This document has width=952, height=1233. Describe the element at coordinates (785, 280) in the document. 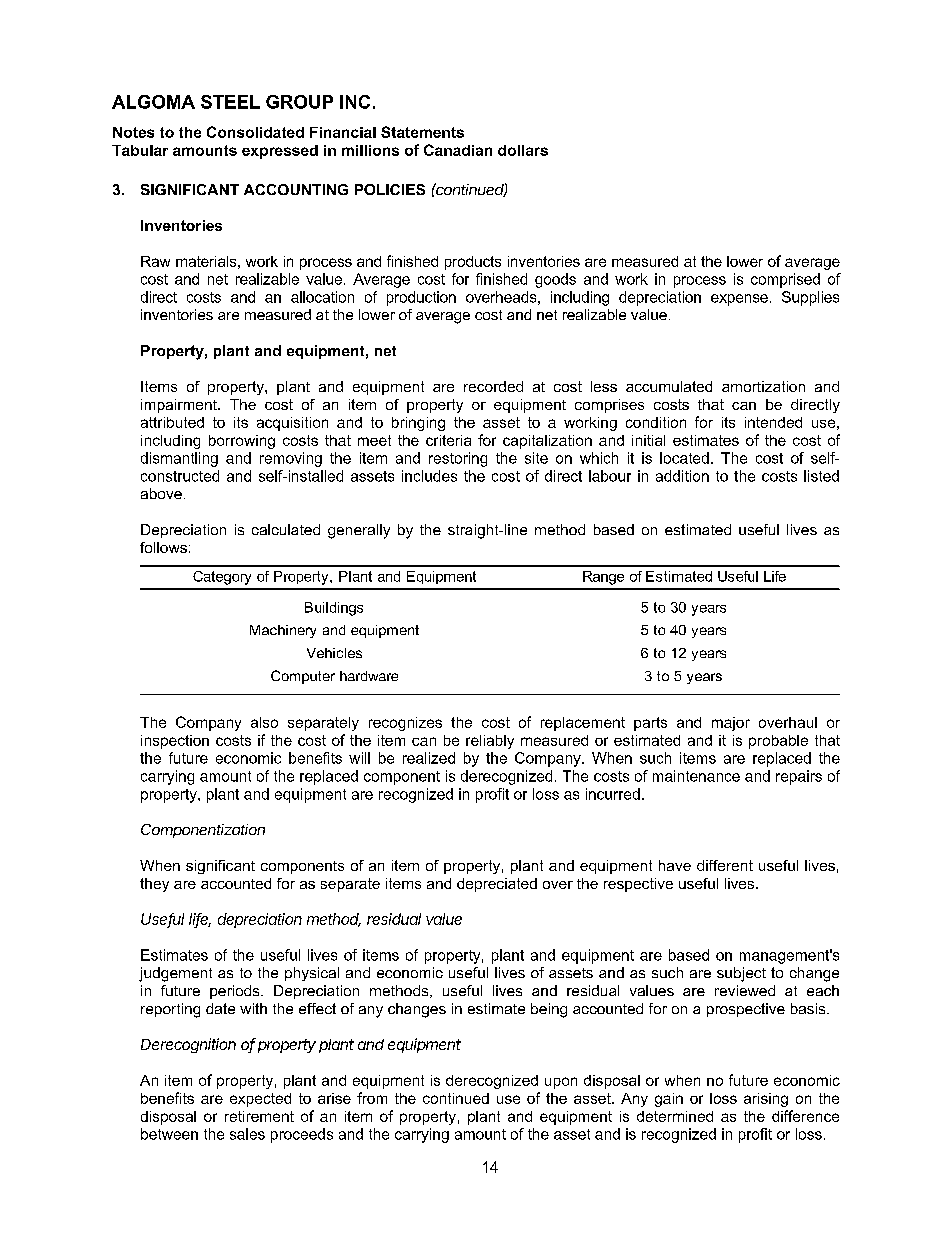

I see `comprised` at that location.
